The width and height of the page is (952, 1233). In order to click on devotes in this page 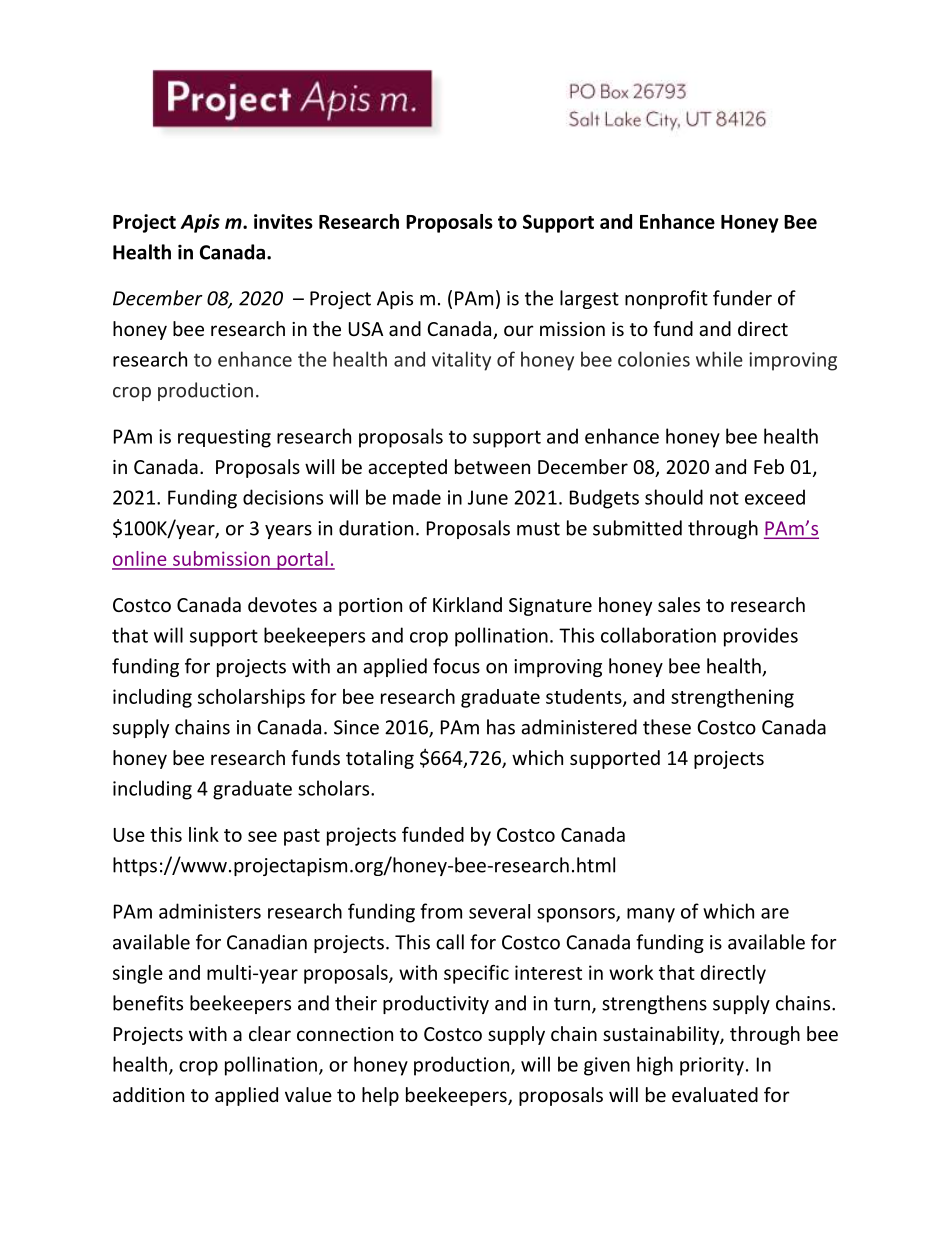, I will do `click(282, 604)`.
